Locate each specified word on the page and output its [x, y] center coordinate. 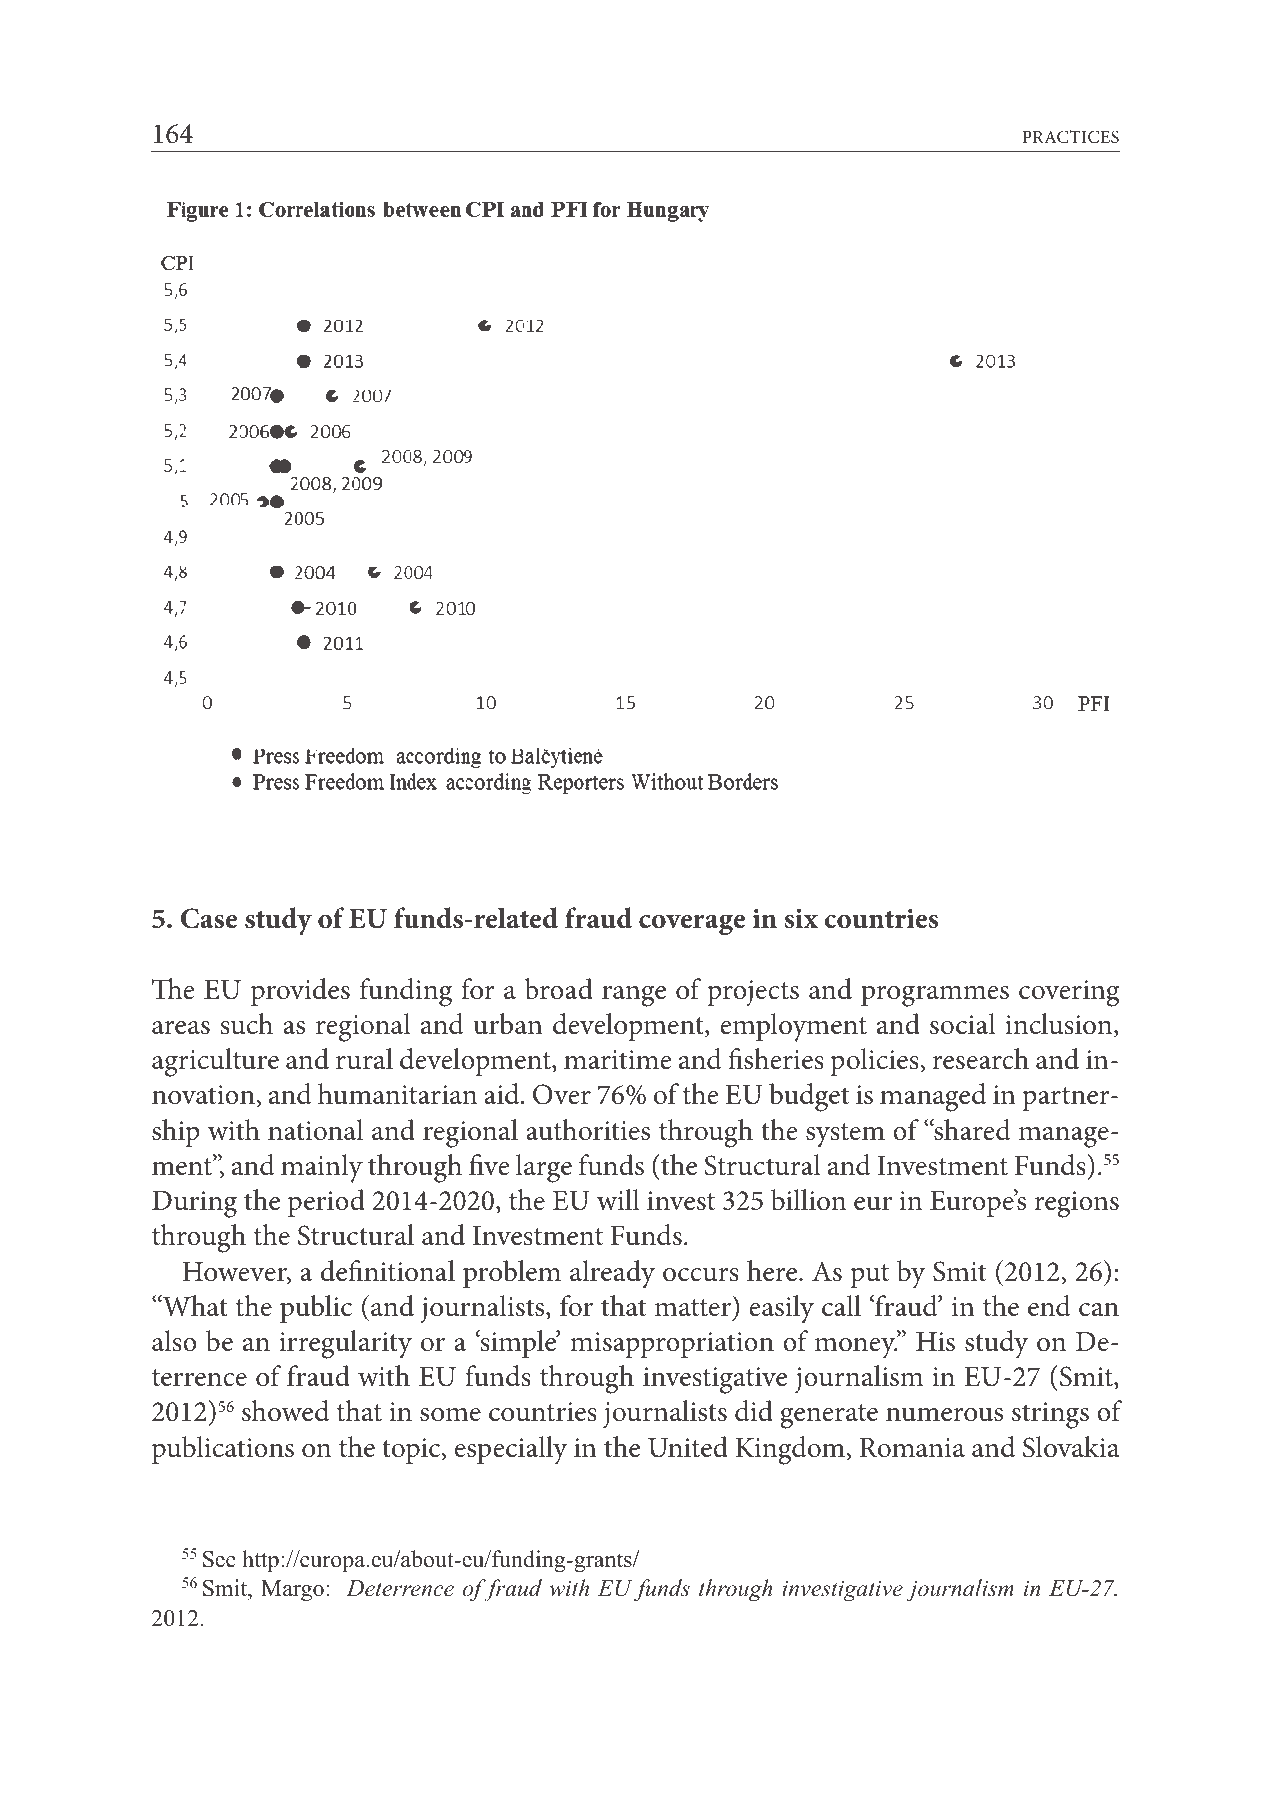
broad [559, 989]
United [688, 1447]
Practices [1070, 137]
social [963, 1024]
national [315, 1130]
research [980, 1059]
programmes [935, 996]
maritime [617, 1060]
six [801, 919]
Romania [912, 1448]
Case [209, 918]
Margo [292, 1590]
